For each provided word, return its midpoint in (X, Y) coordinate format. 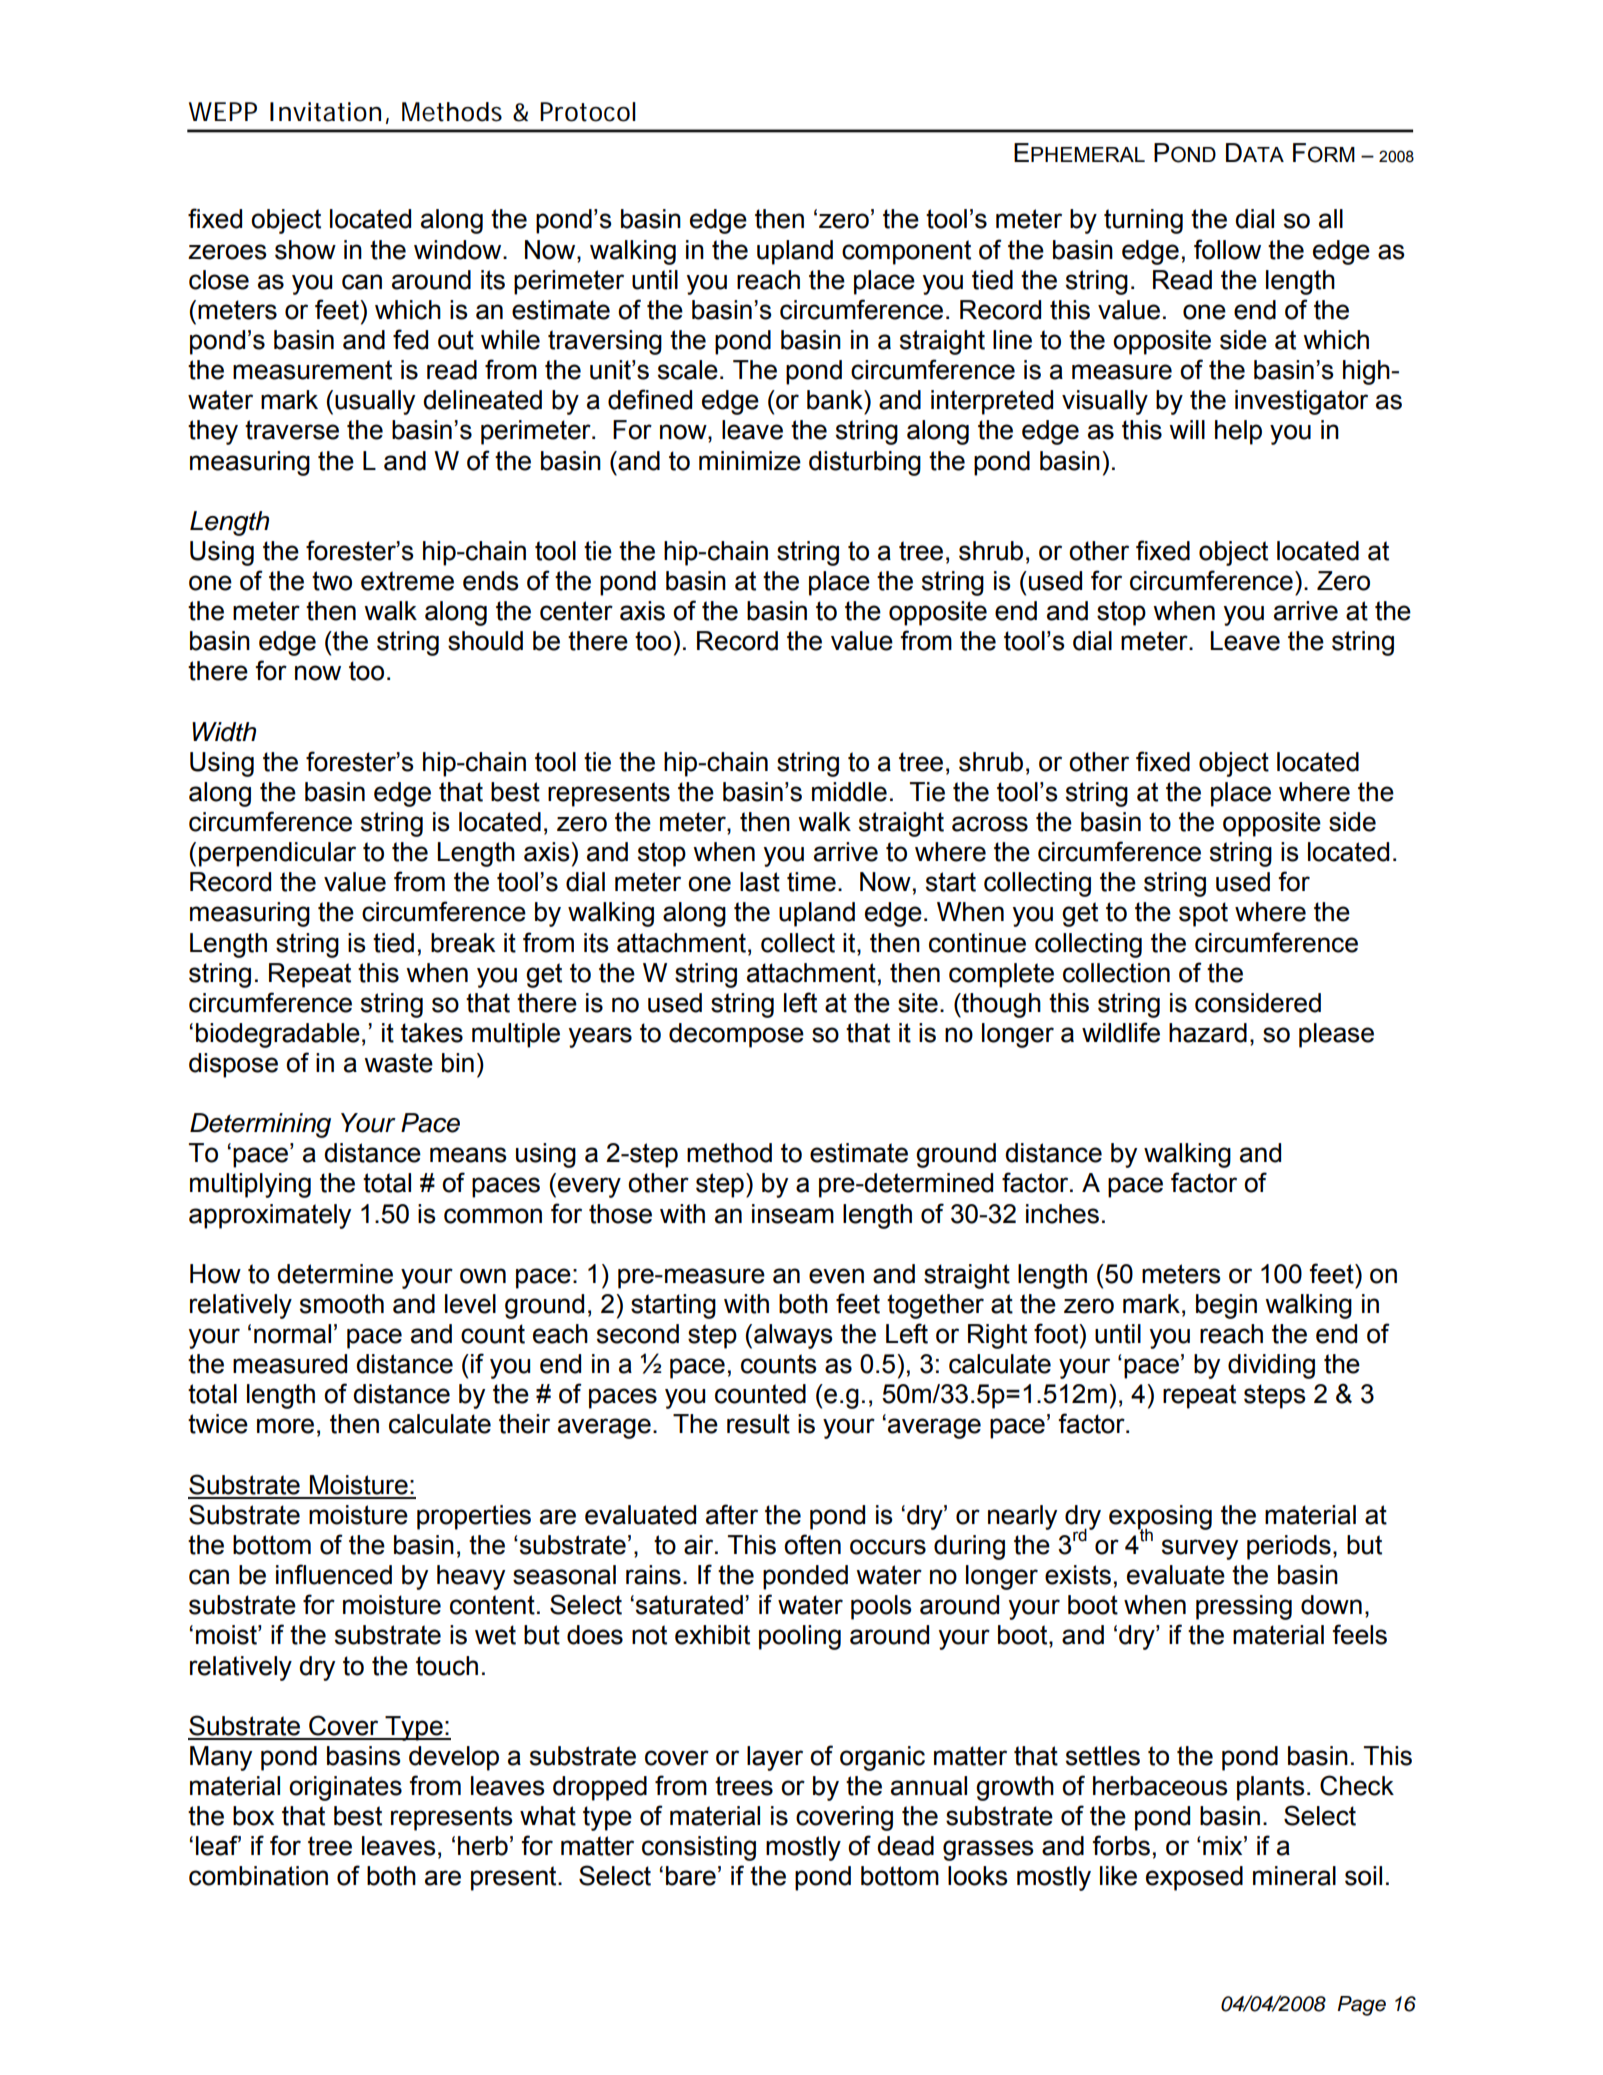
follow (1227, 249)
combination (258, 1876)
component (906, 252)
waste (398, 1063)
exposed (1194, 1878)
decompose (736, 1035)
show (305, 250)
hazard (1208, 1033)
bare (691, 1876)
